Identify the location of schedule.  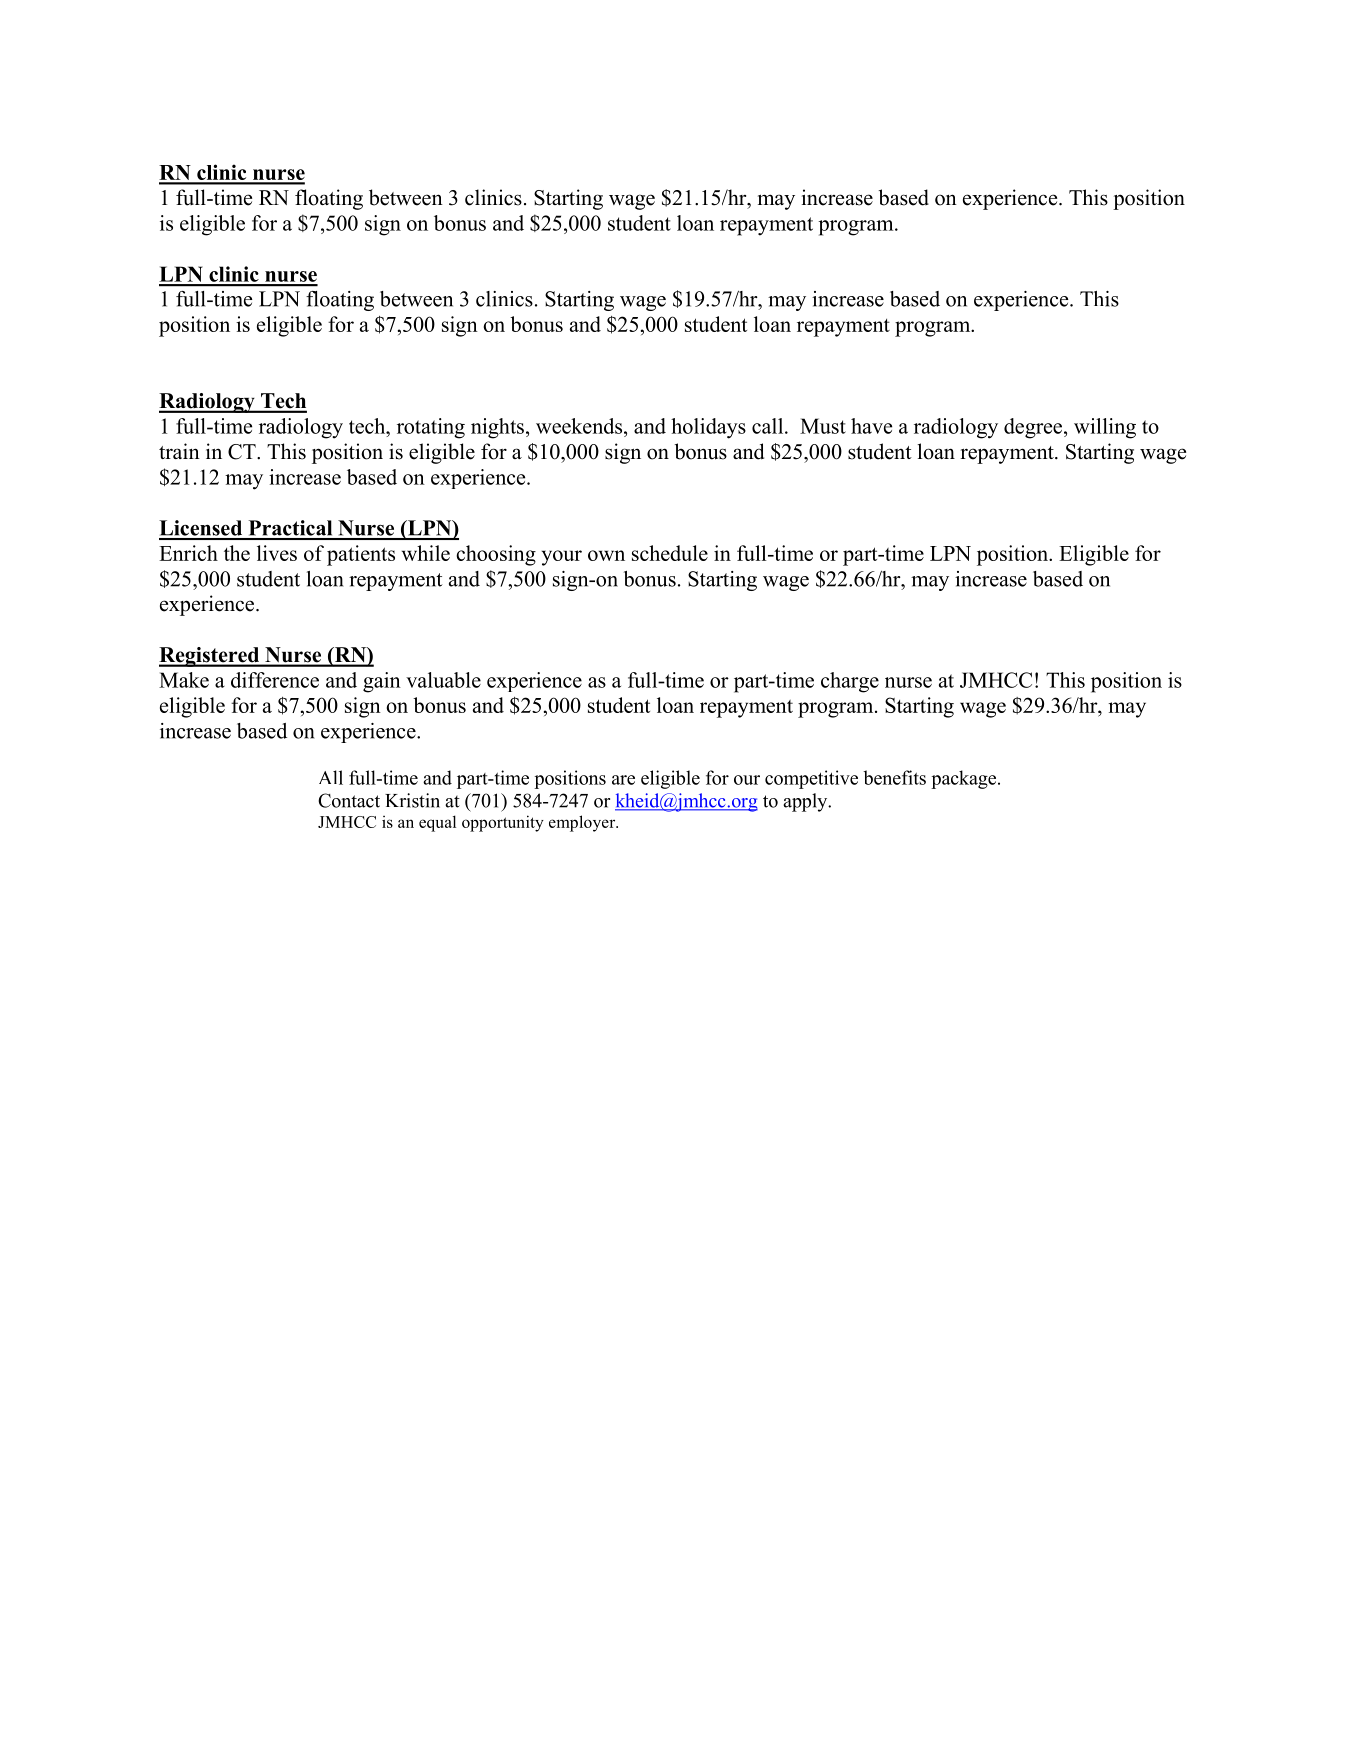
(670, 553).
